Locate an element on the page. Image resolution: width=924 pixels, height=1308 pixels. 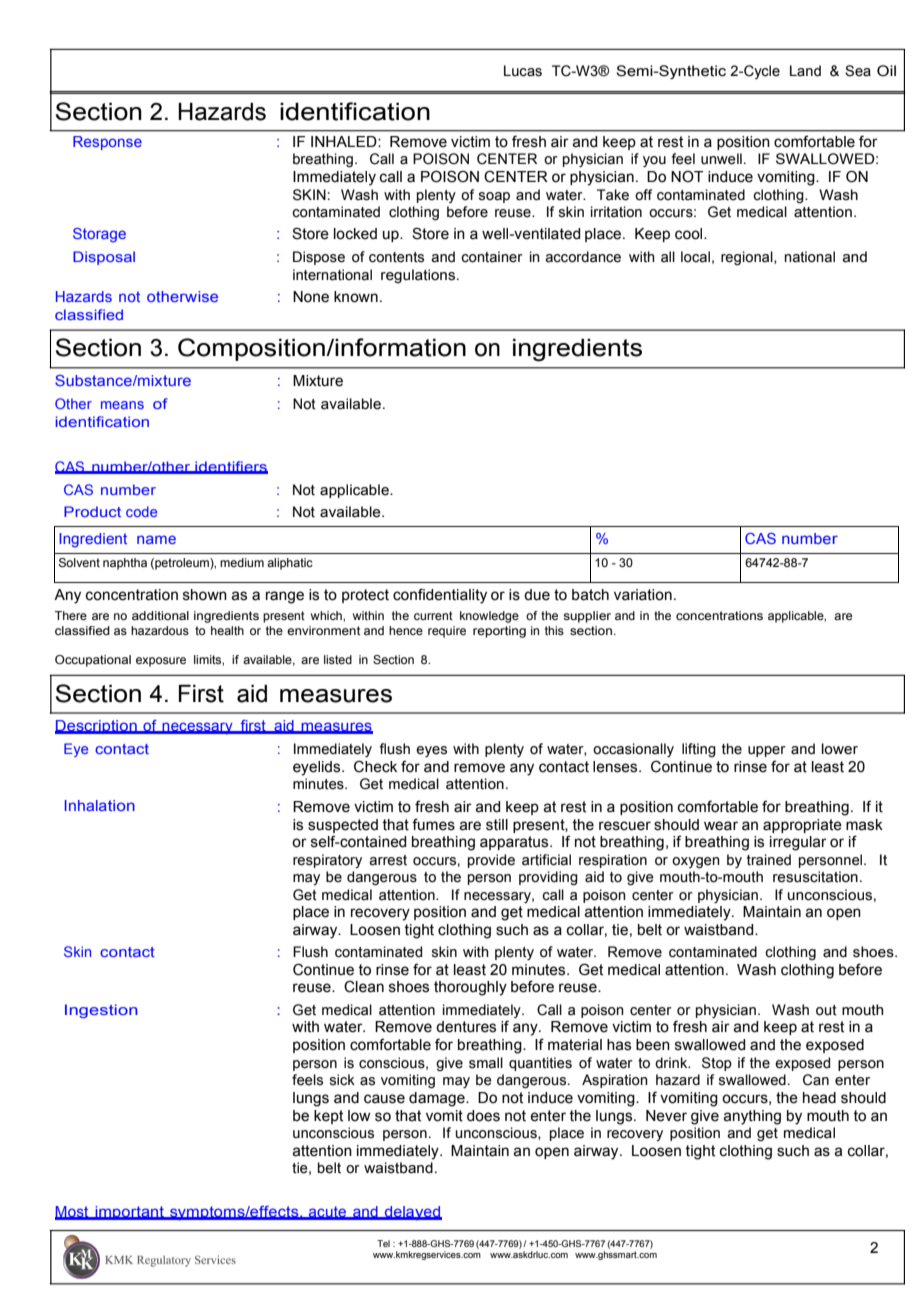
means is located at coordinates (122, 405).
